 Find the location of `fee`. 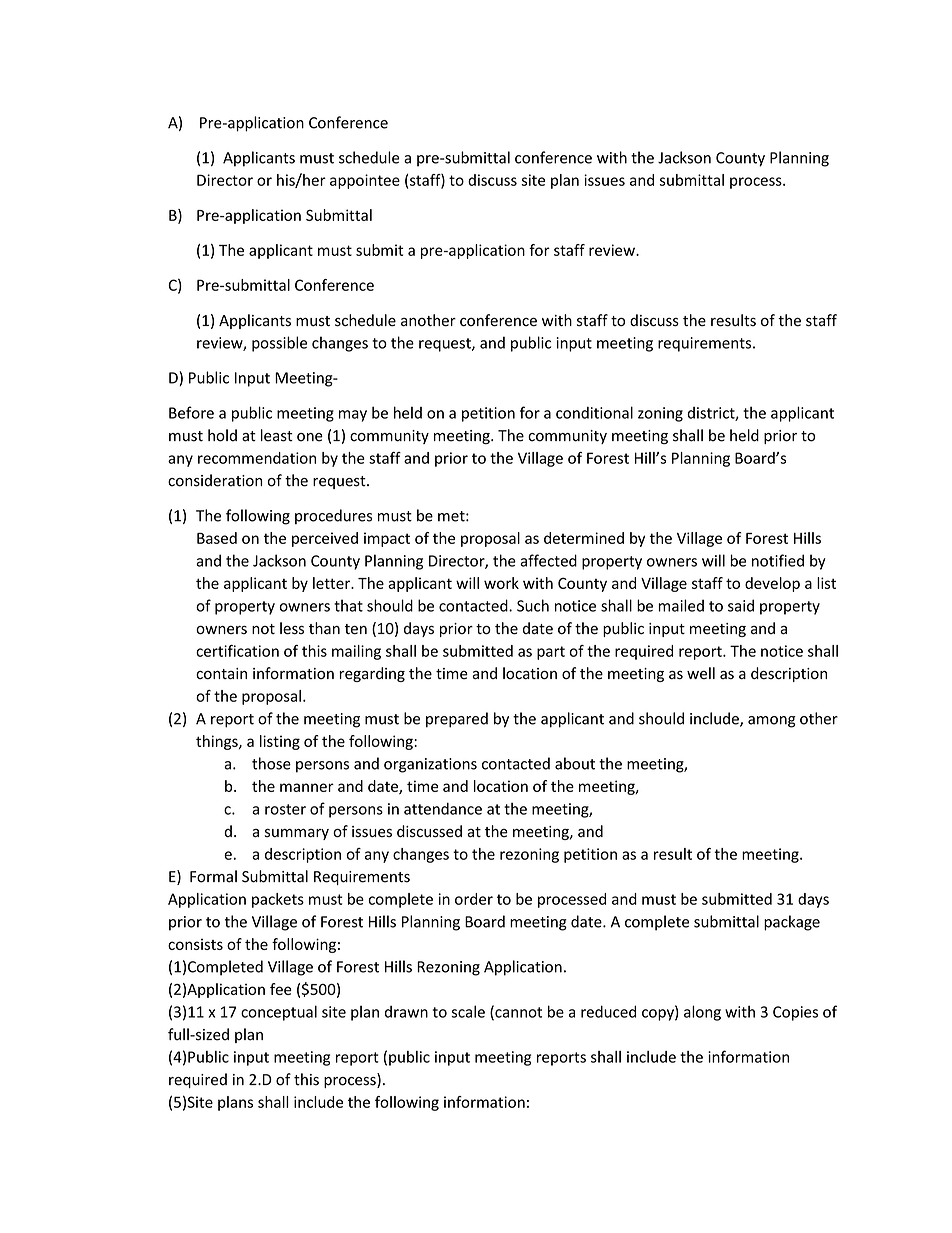

fee is located at coordinates (281, 989).
